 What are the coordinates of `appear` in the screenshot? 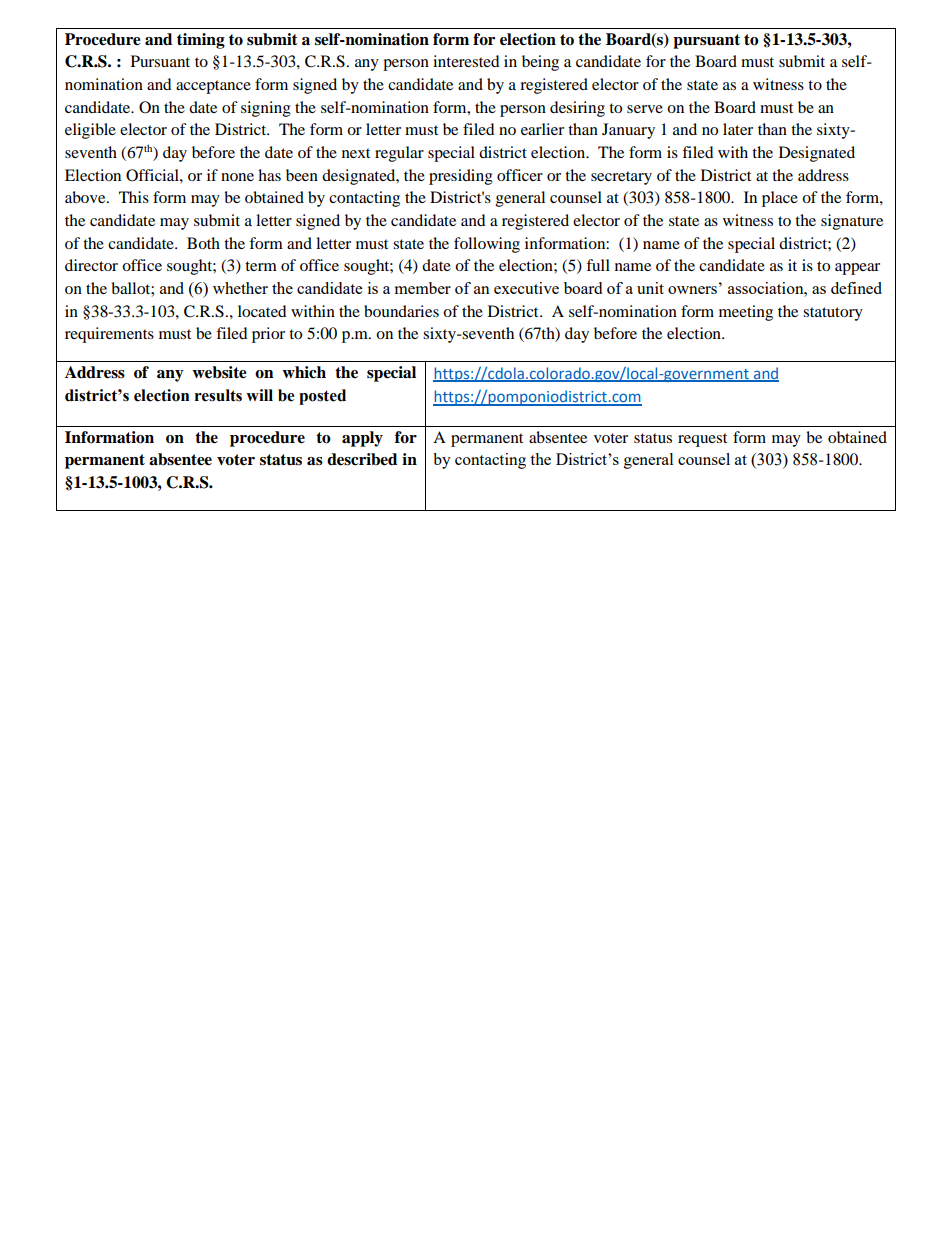 It's located at (857, 269).
